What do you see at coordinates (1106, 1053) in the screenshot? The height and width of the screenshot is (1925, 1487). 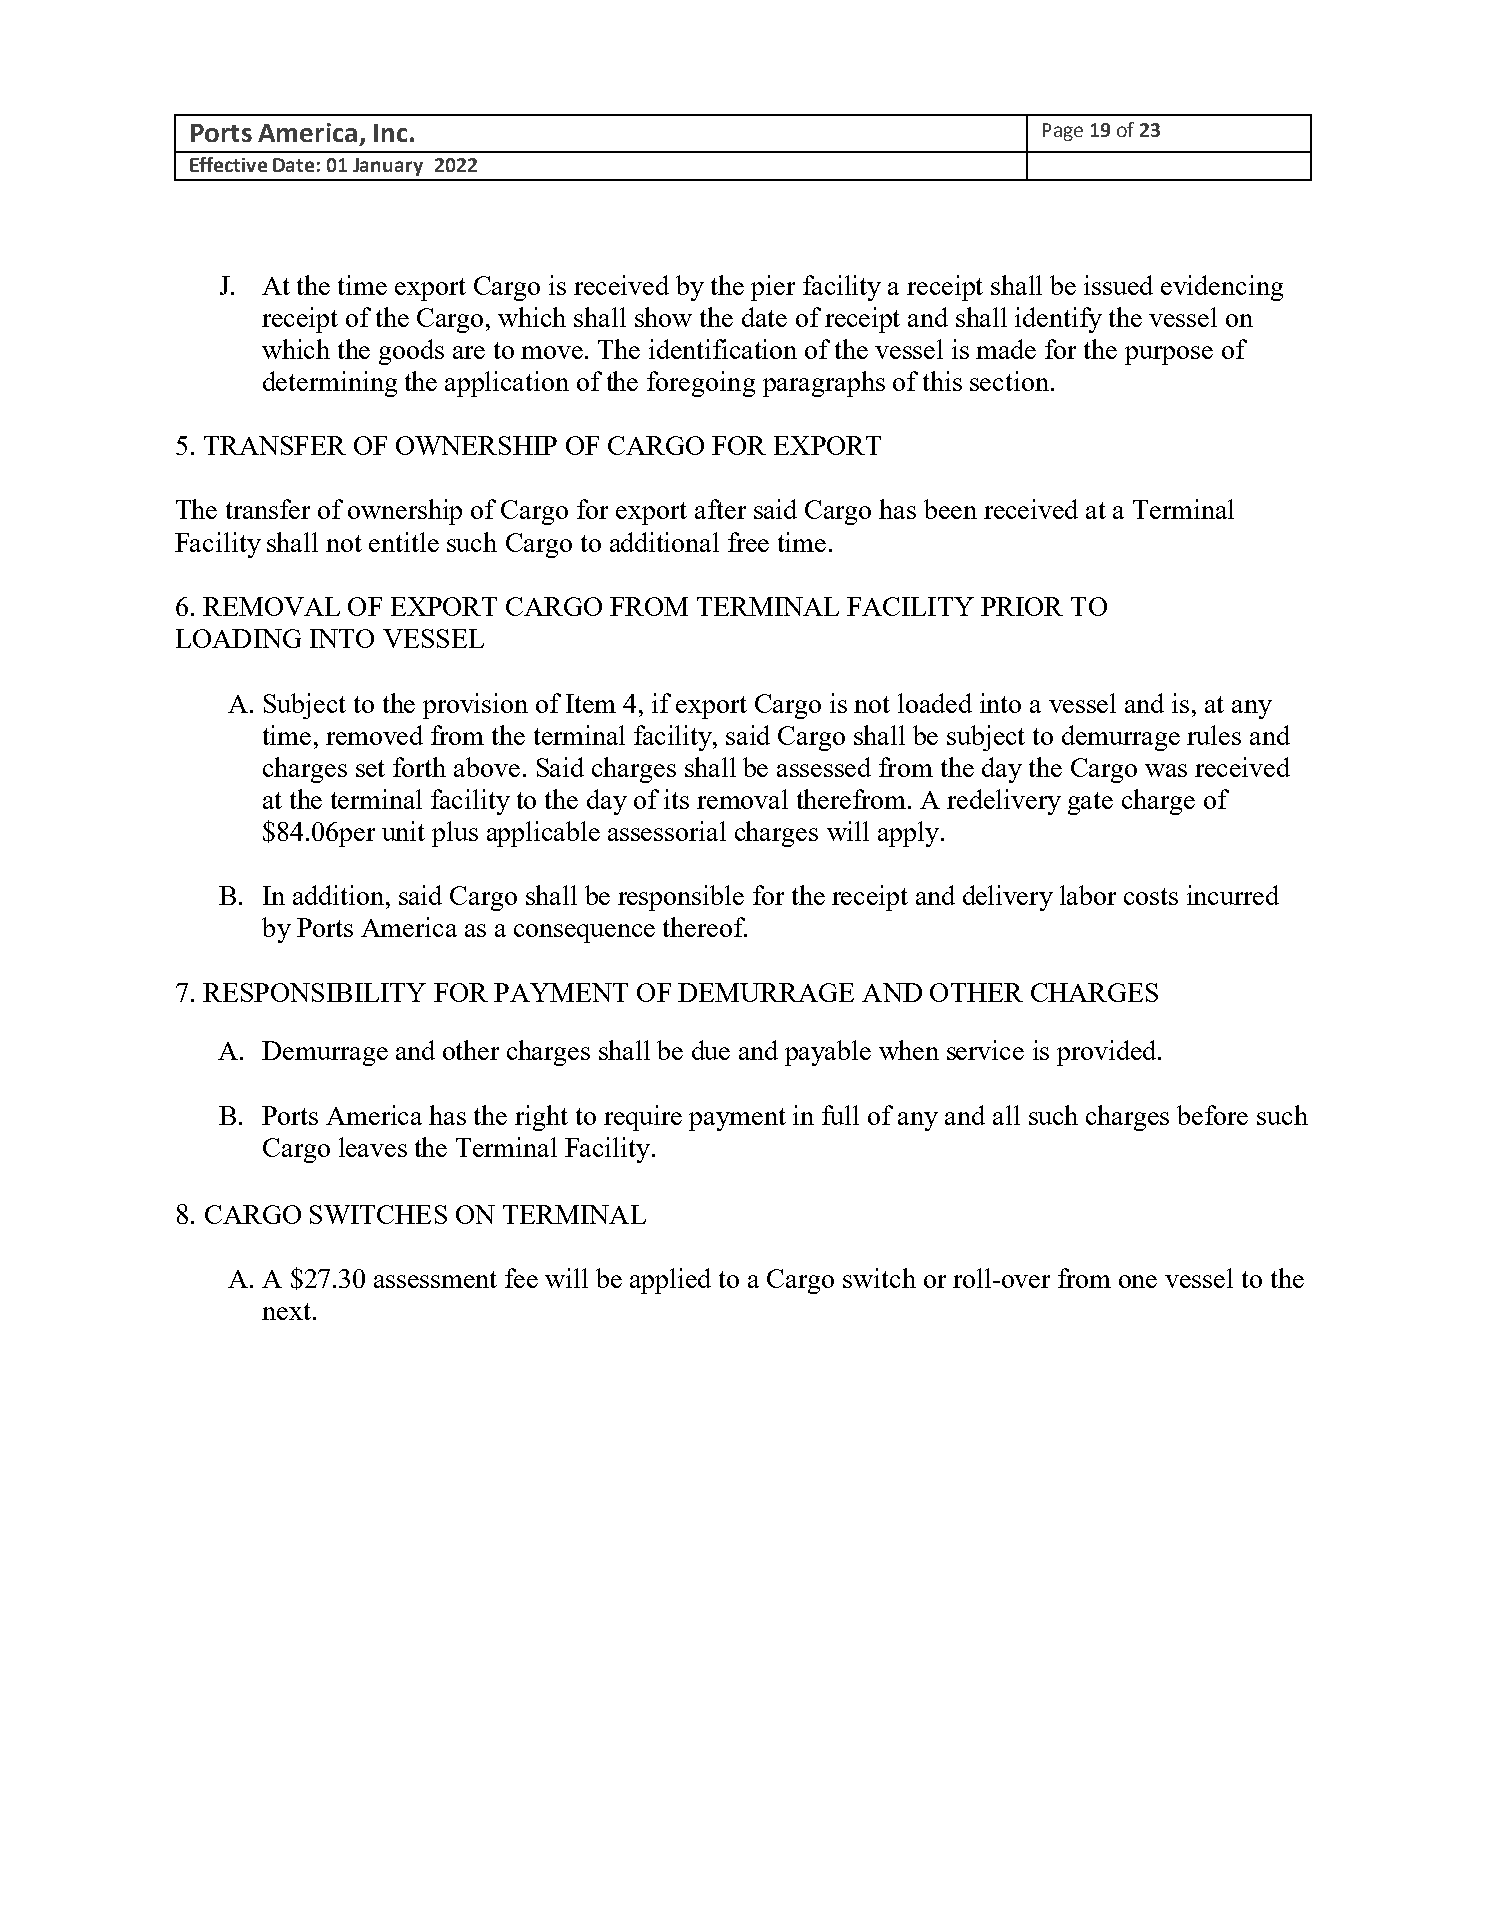 I see `provided` at bounding box center [1106, 1053].
